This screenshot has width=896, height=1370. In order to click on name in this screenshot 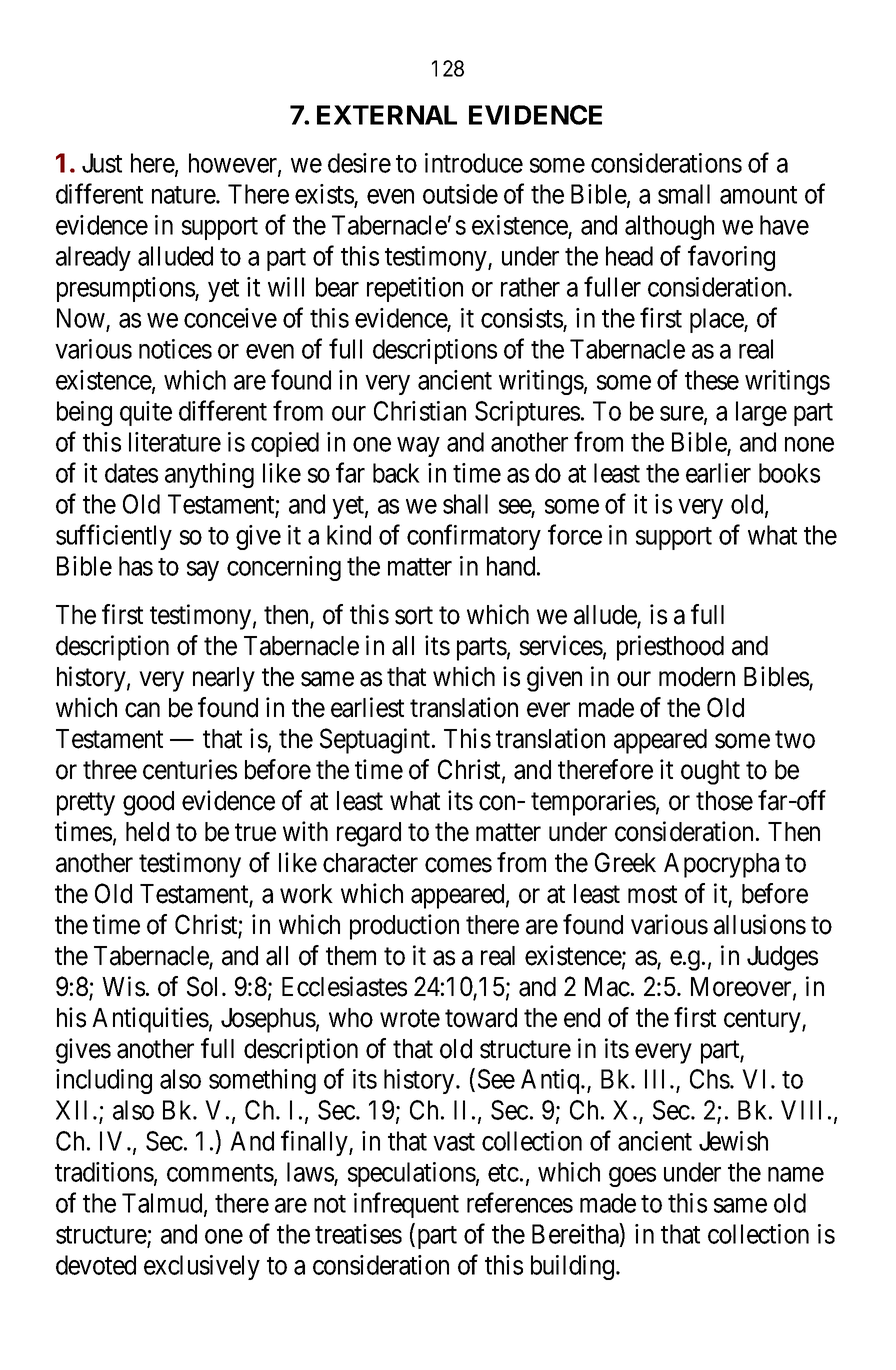, I will do `click(796, 1174)`.
